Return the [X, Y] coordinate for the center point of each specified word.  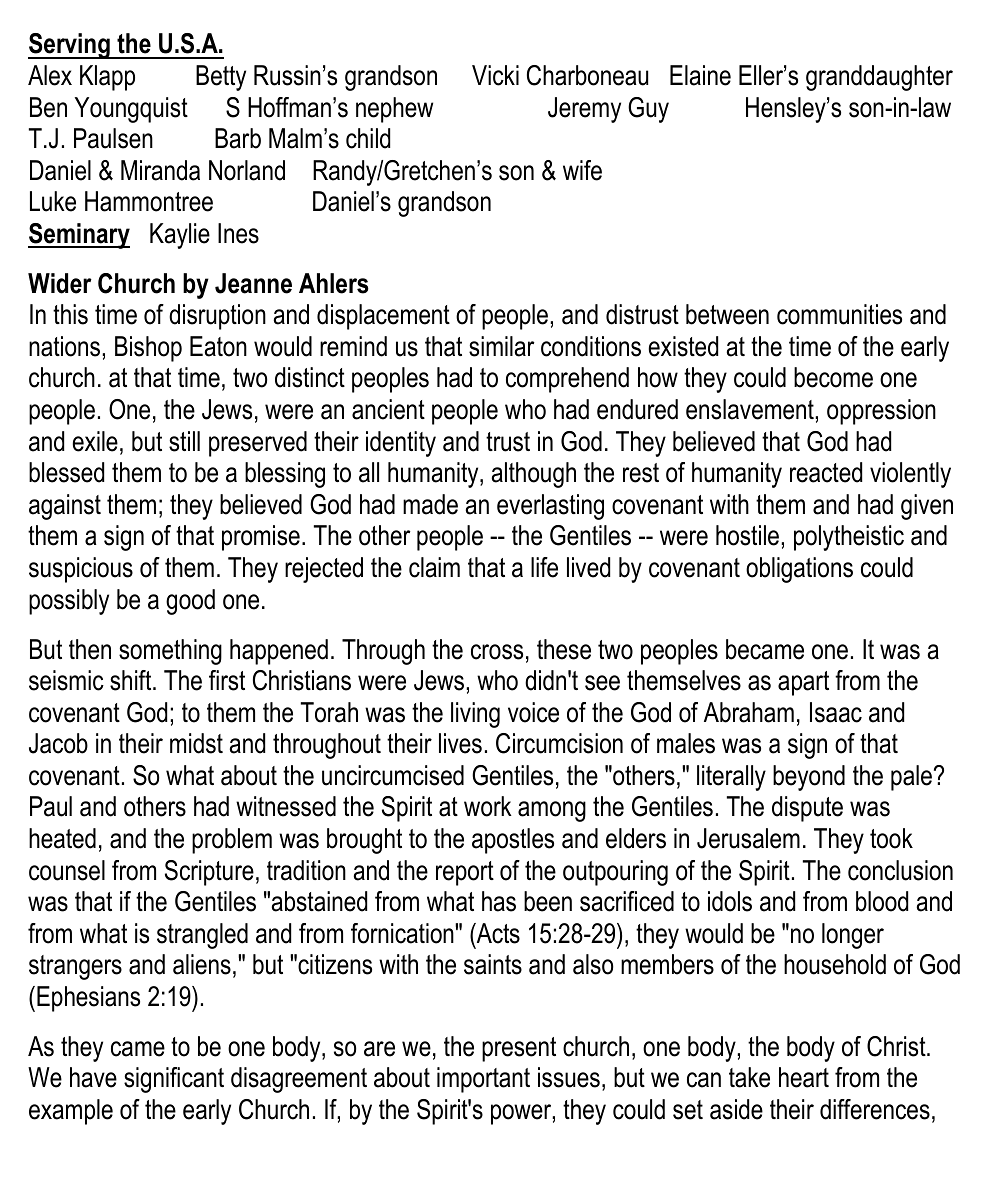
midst [196, 743]
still [184, 441]
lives [460, 743]
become [833, 377]
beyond [809, 778]
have [93, 1077]
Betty [221, 78]
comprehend [567, 380]
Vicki [495, 75]
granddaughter [879, 78]
